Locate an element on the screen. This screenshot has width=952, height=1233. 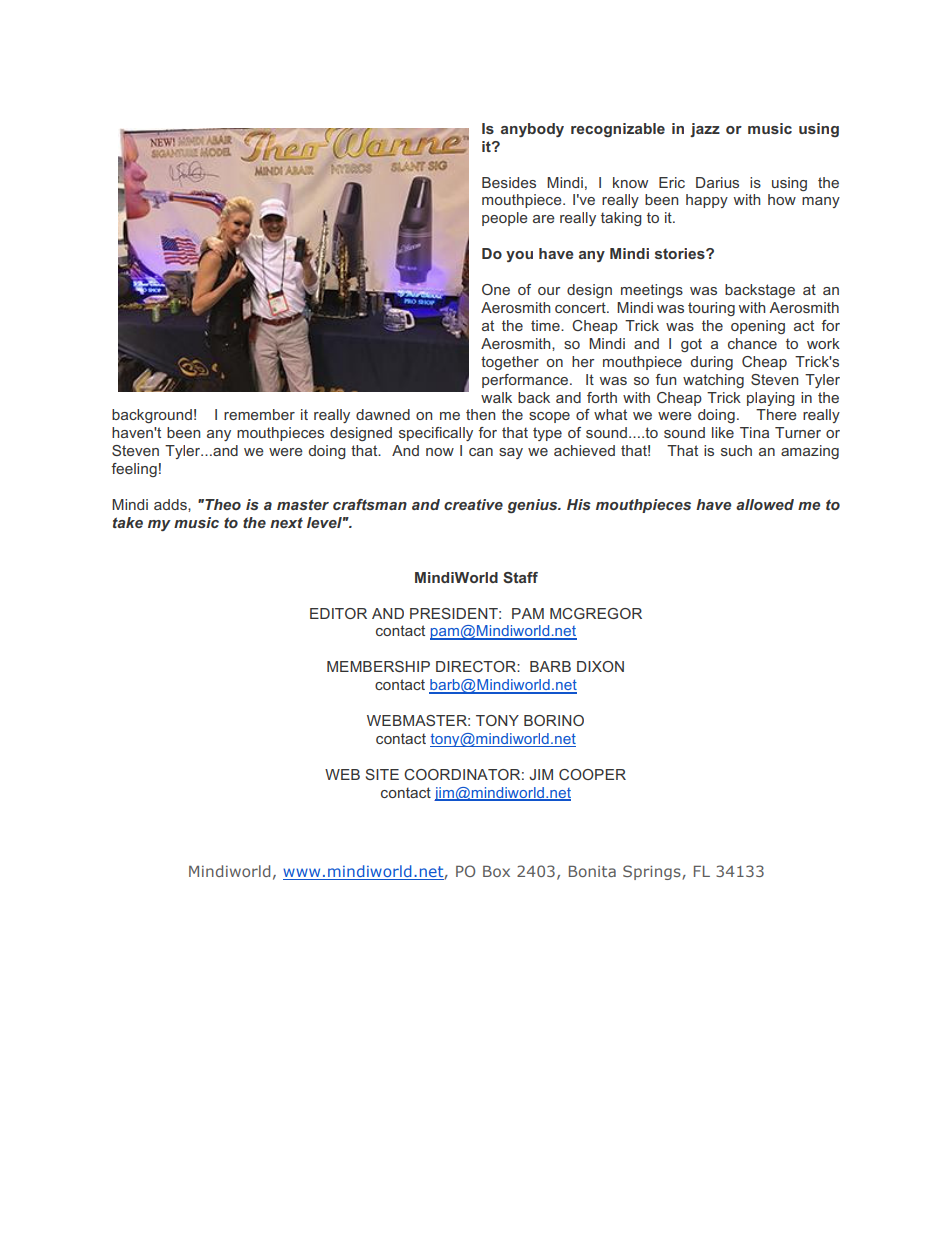
Box is located at coordinates (496, 871).
